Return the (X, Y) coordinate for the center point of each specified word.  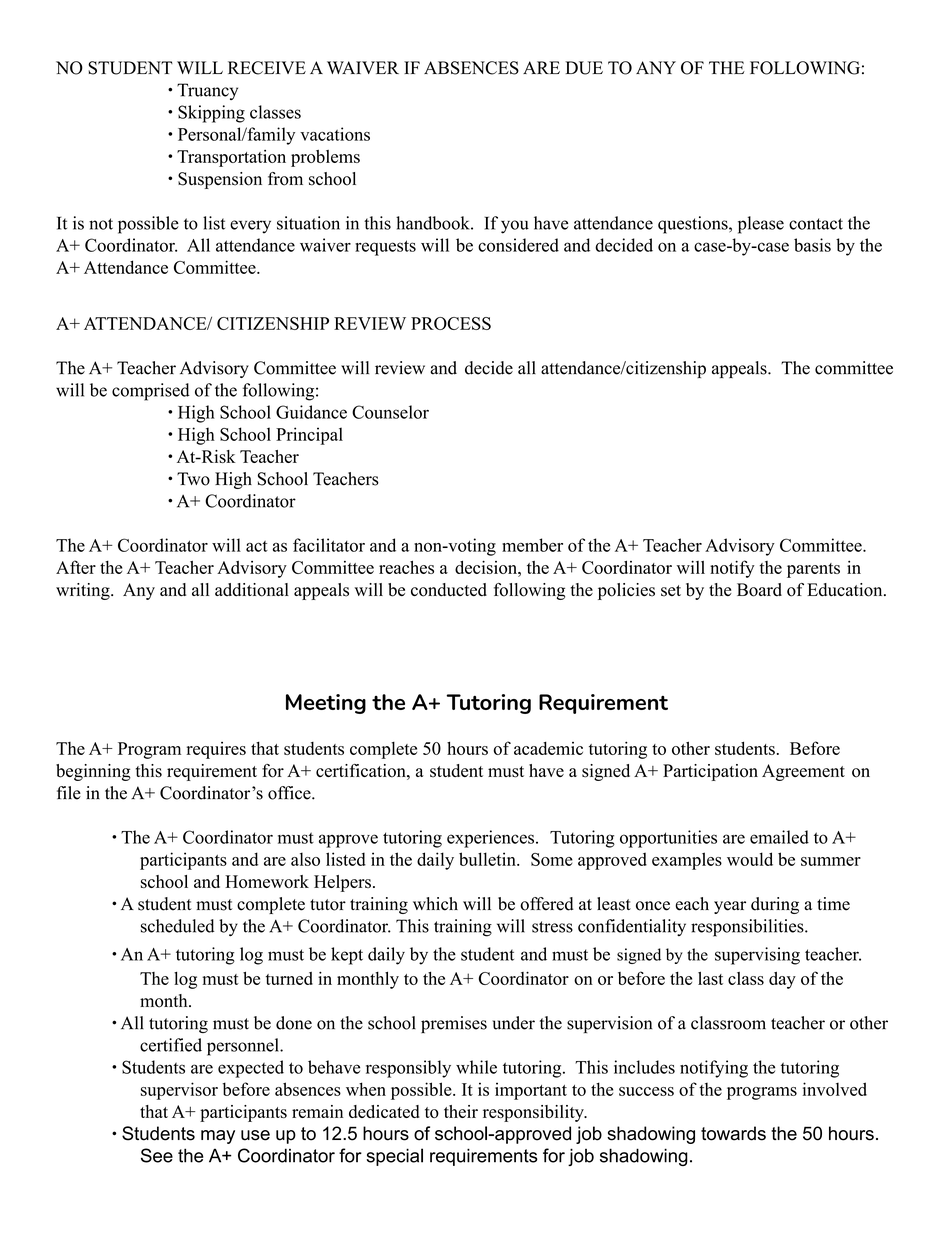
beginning (93, 772)
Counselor (390, 412)
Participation (710, 772)
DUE (584, 68)
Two (193, 479)
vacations (335, 134)
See (157, 1155)
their (461, 1111)
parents (813, 570)
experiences (490, 839)
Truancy (207, 91)
